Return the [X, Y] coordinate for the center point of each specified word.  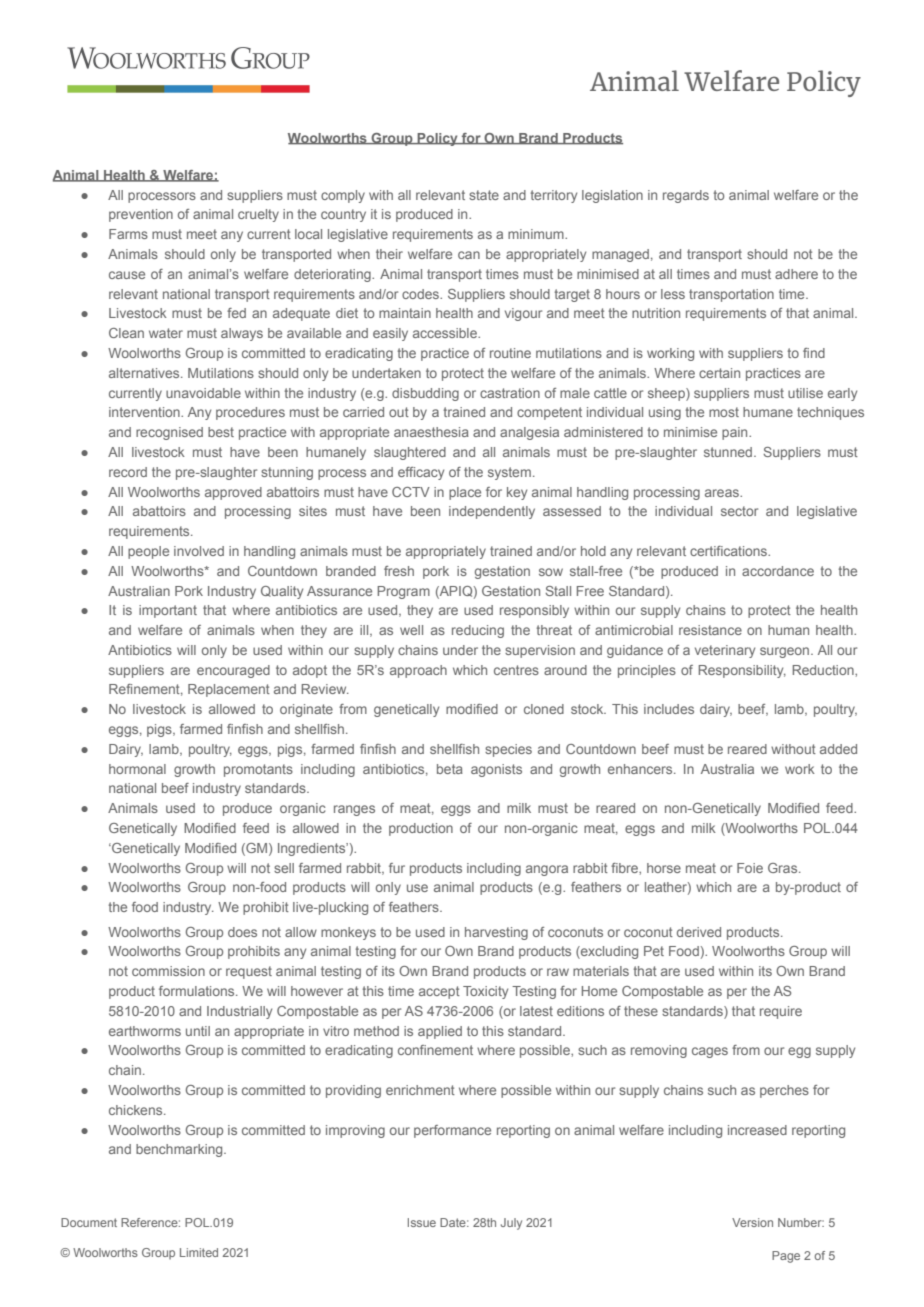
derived [699, 932]
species [508, 750]
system [509, 473]
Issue [422, 1222]
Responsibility [742, 671]
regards [686, 196]
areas [723, 493]
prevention [141, 215]
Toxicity [485, 992]
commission [168, 971]
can [469, 255]
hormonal [137, 769]
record [128, 472]
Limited [199, 1252]
